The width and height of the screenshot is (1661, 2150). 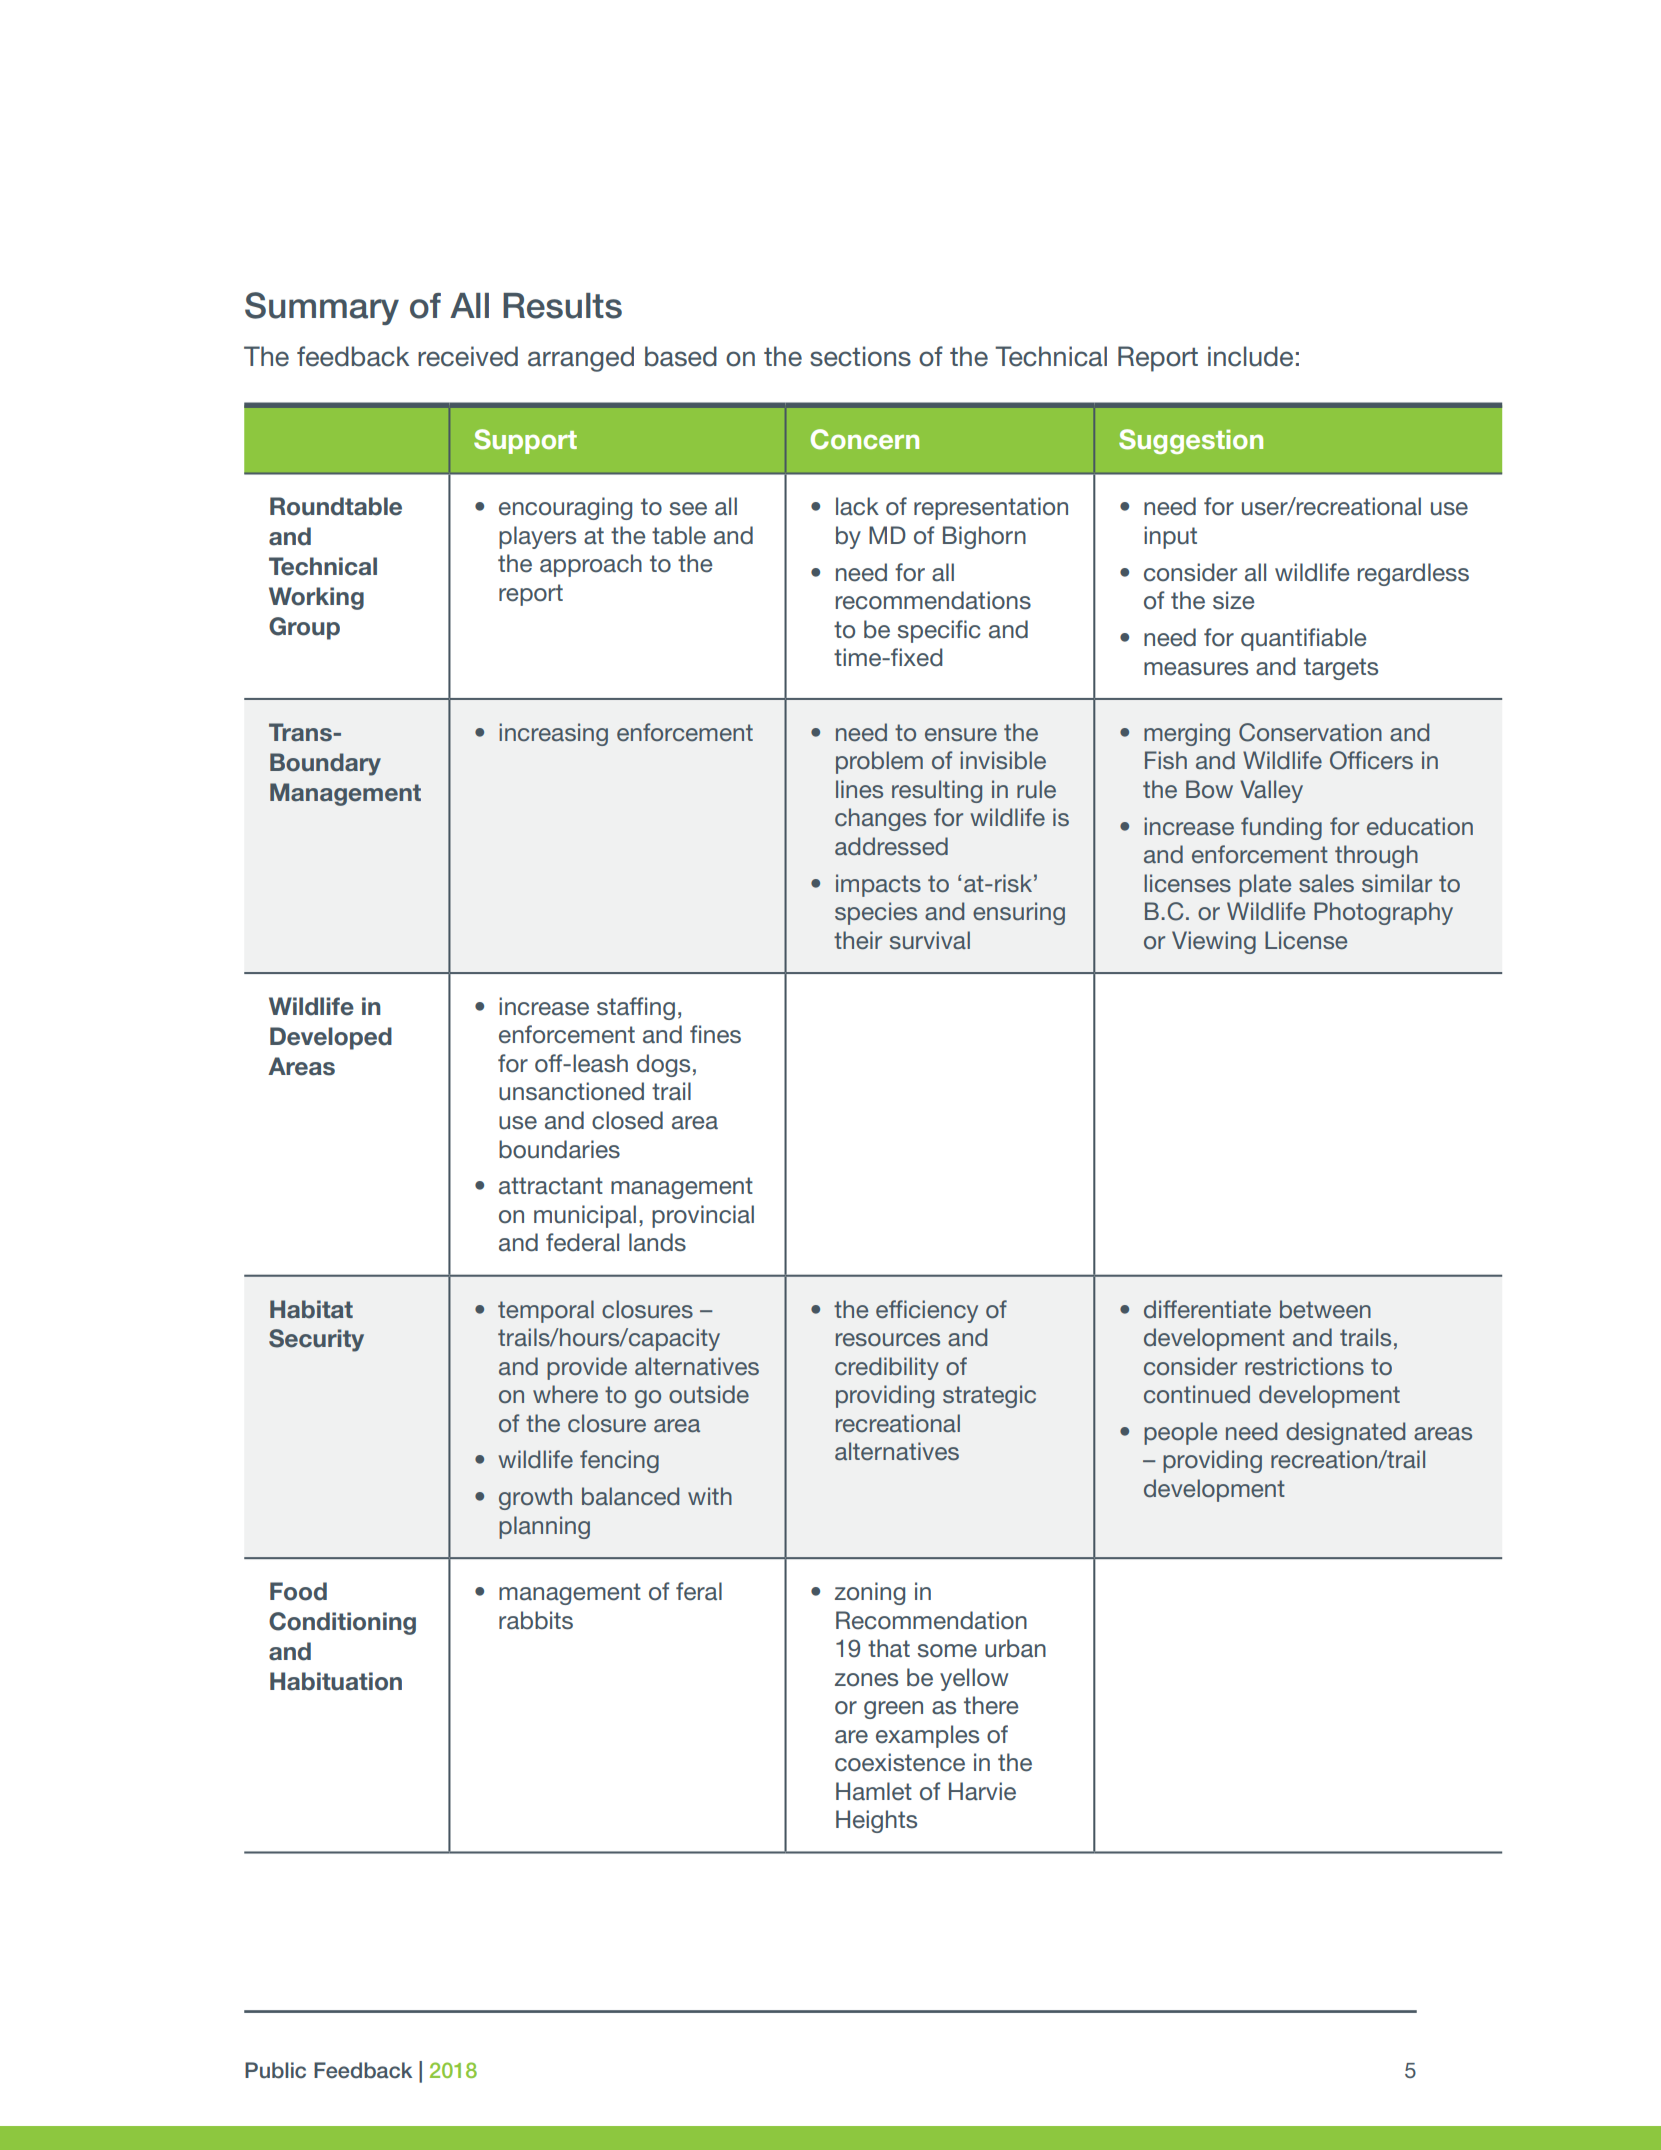 I want to click on sections, so click(x=860, y=356).
